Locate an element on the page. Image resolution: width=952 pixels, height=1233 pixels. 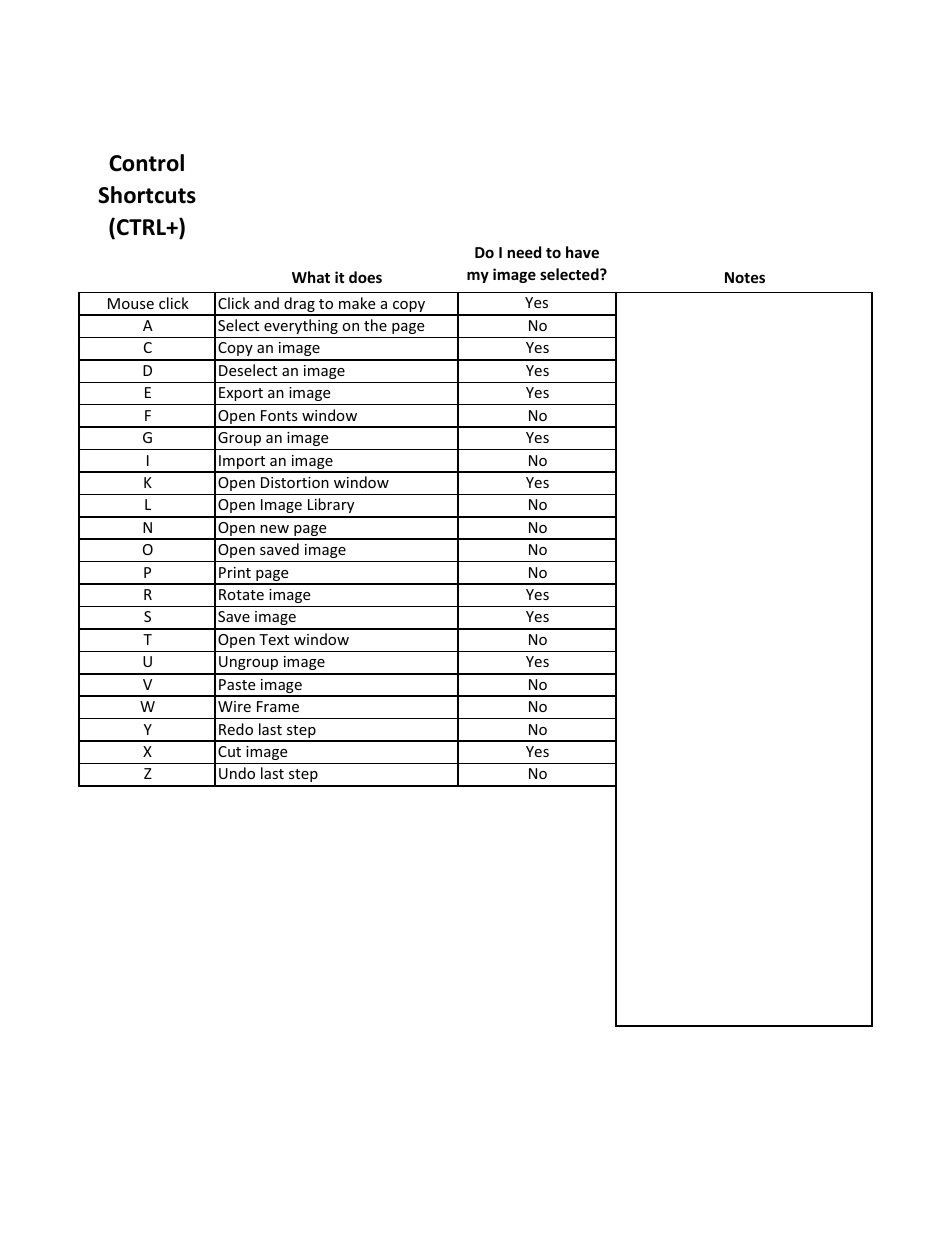
Distortion is located at coordinates (295, 482).
